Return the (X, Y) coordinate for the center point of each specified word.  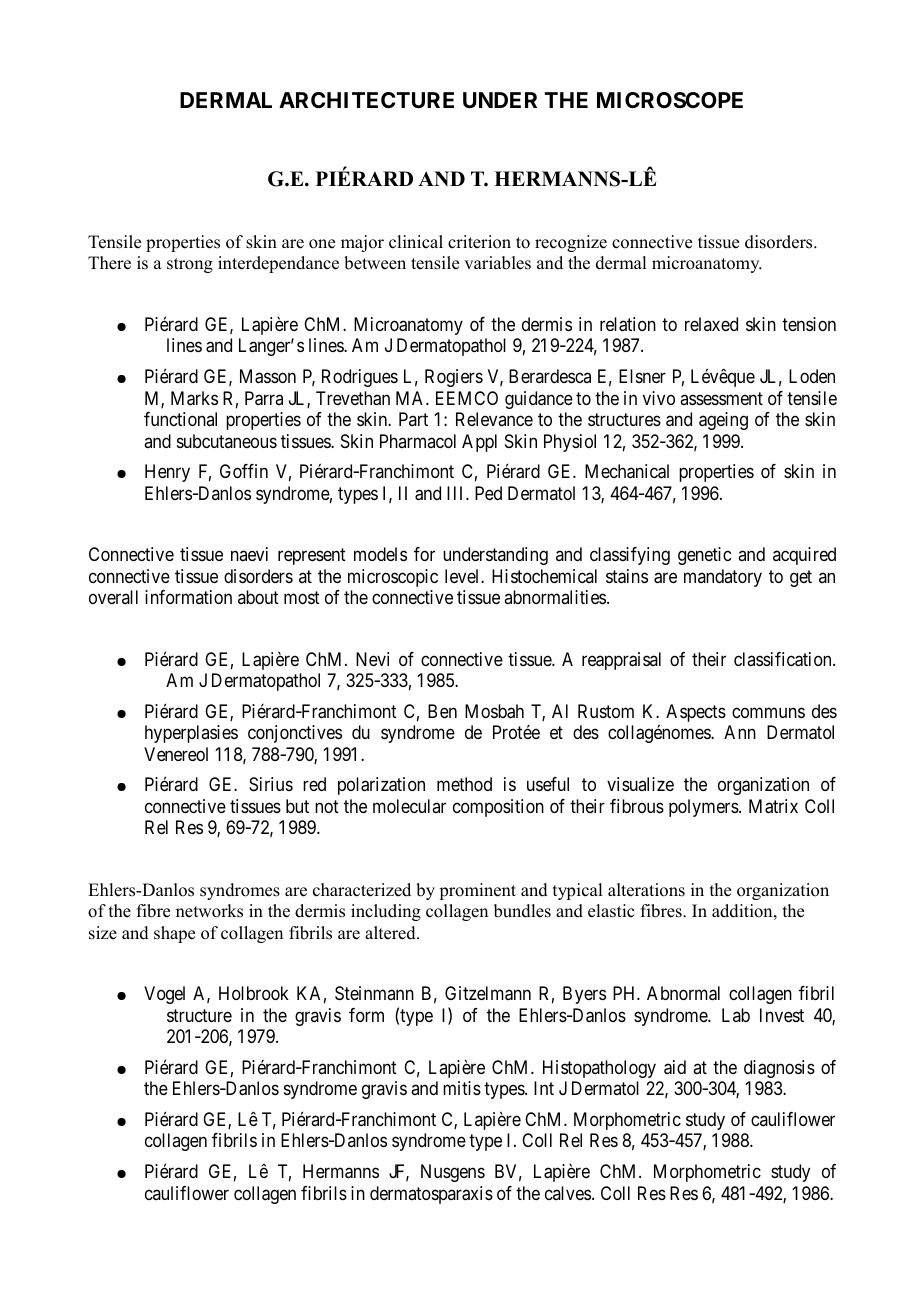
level (463, 576)
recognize (571, 243)
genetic (704, 556)
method (464, 784)
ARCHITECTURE (366, 100)
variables (497, 263)
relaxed (711, 324)
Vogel (164, 995)
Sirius (271, 784)
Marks (194, 398)
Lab (736, 1015)
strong (190, 265)
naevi (249, 554)
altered (391, 933)
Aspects (696, 713)
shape (174, 934)
